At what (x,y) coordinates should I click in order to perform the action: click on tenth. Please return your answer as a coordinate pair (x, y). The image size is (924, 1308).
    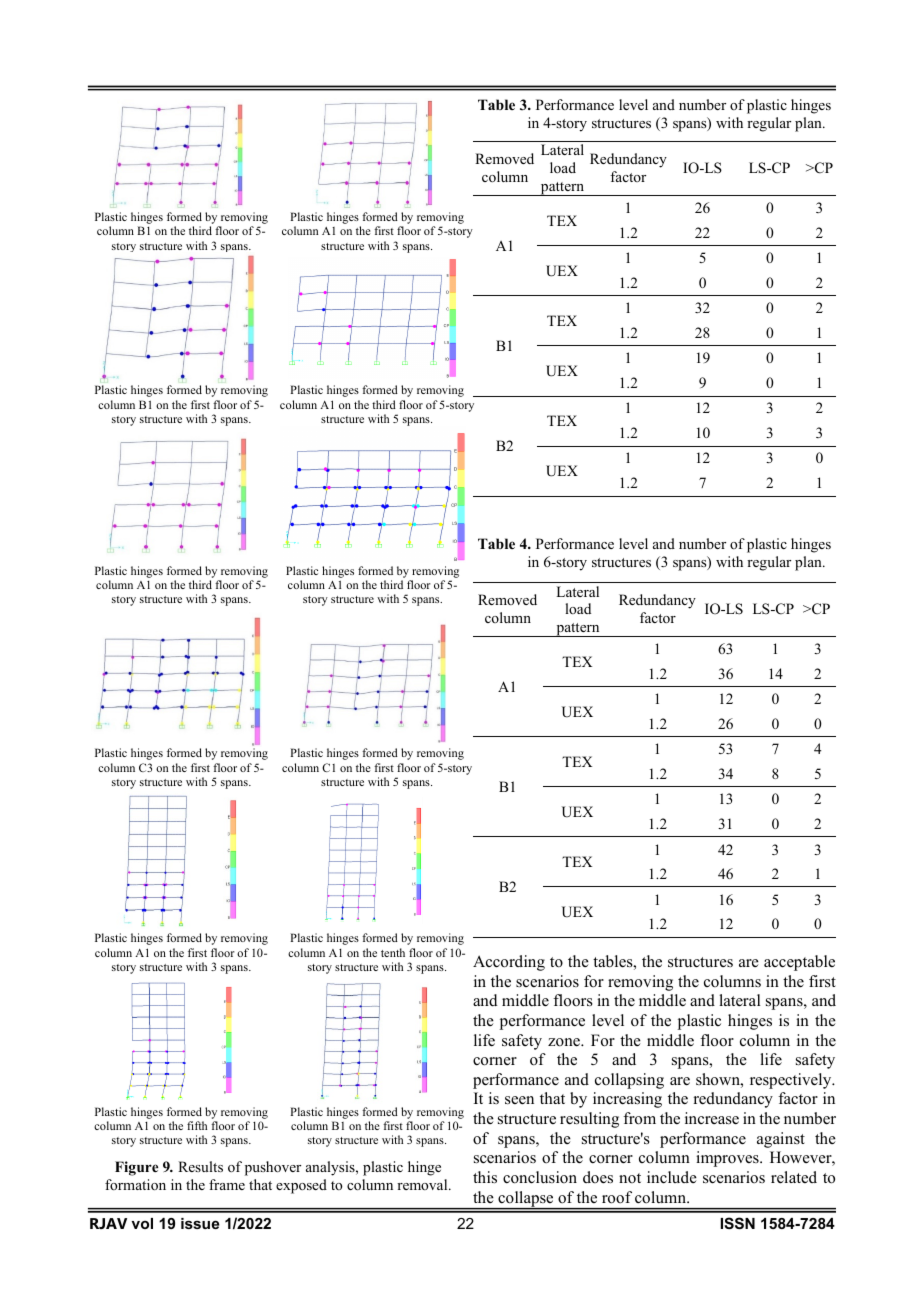
    Looking at the image, I should click on (393, 952).
